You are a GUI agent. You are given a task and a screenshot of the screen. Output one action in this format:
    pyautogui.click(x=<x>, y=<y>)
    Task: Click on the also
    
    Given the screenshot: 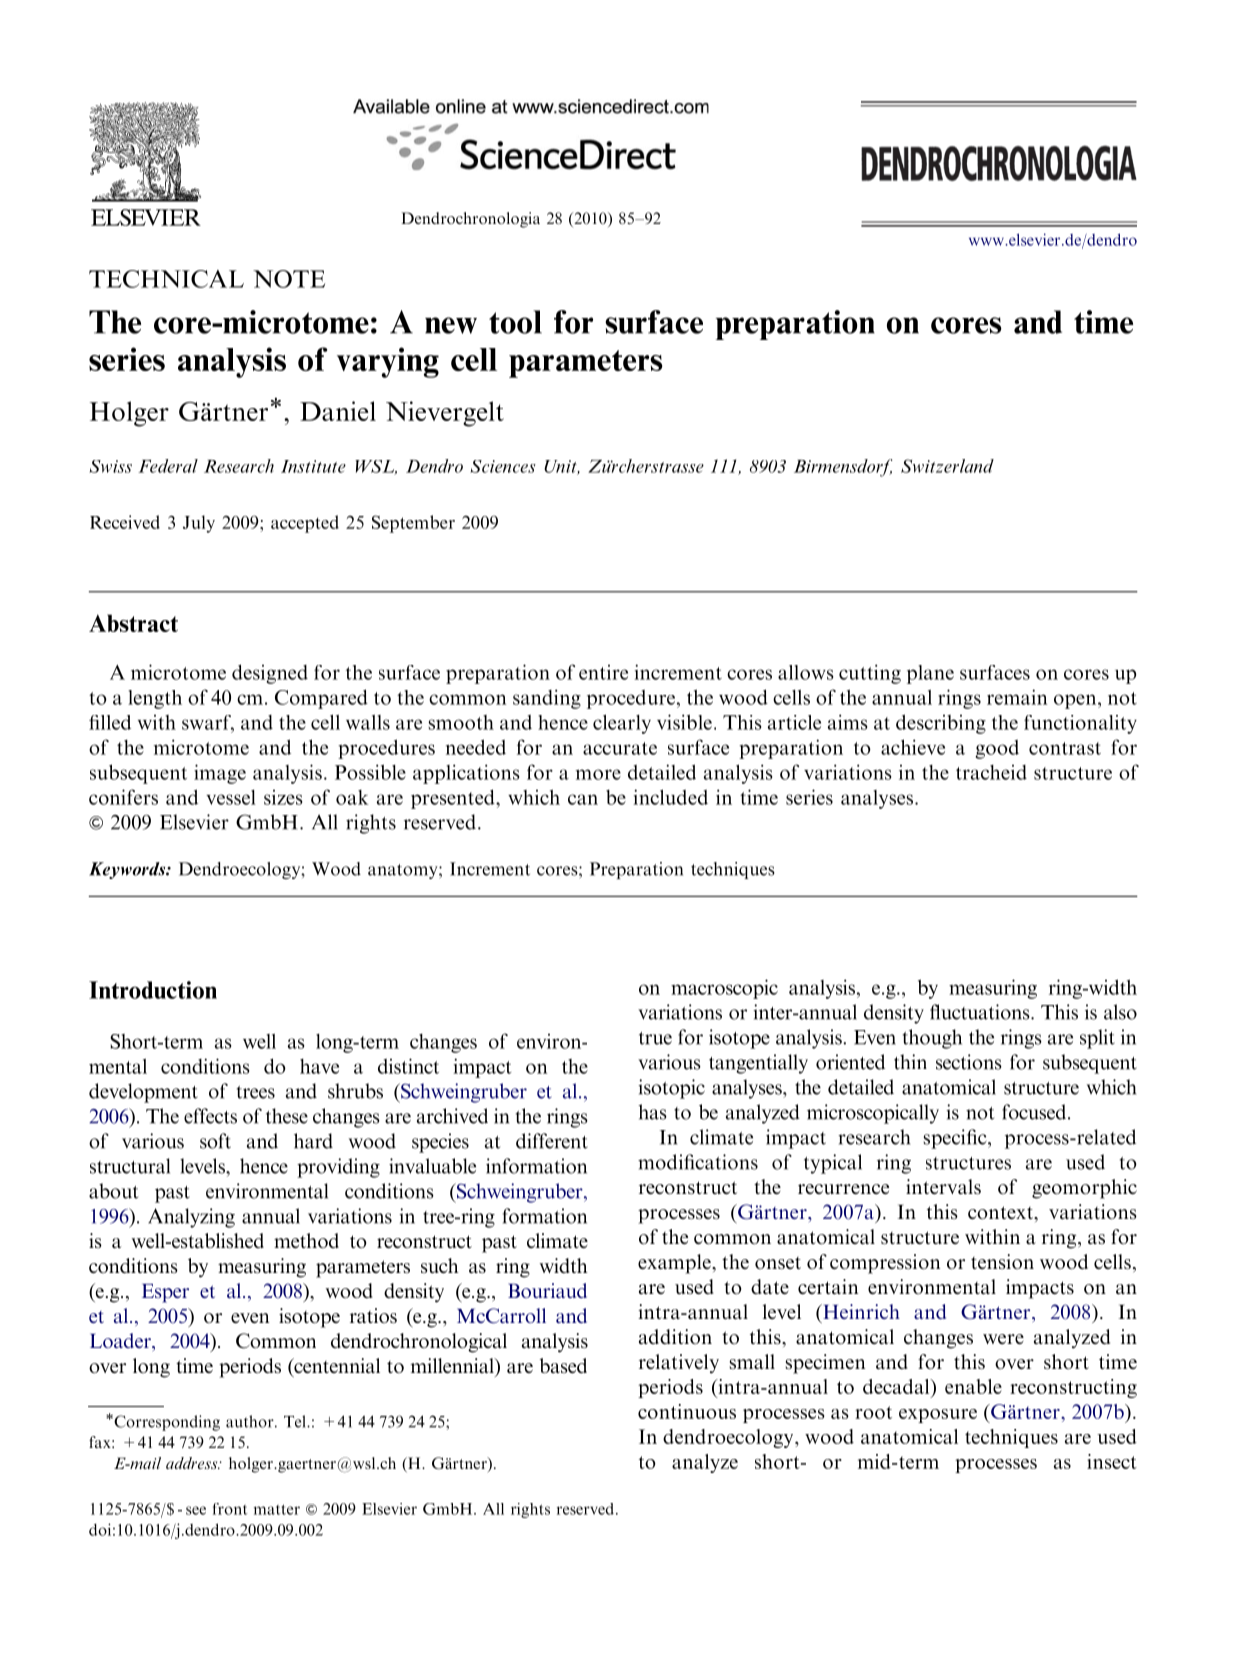 What is the action you would take?
    pyautogui.click(x=1120, y=1012)
